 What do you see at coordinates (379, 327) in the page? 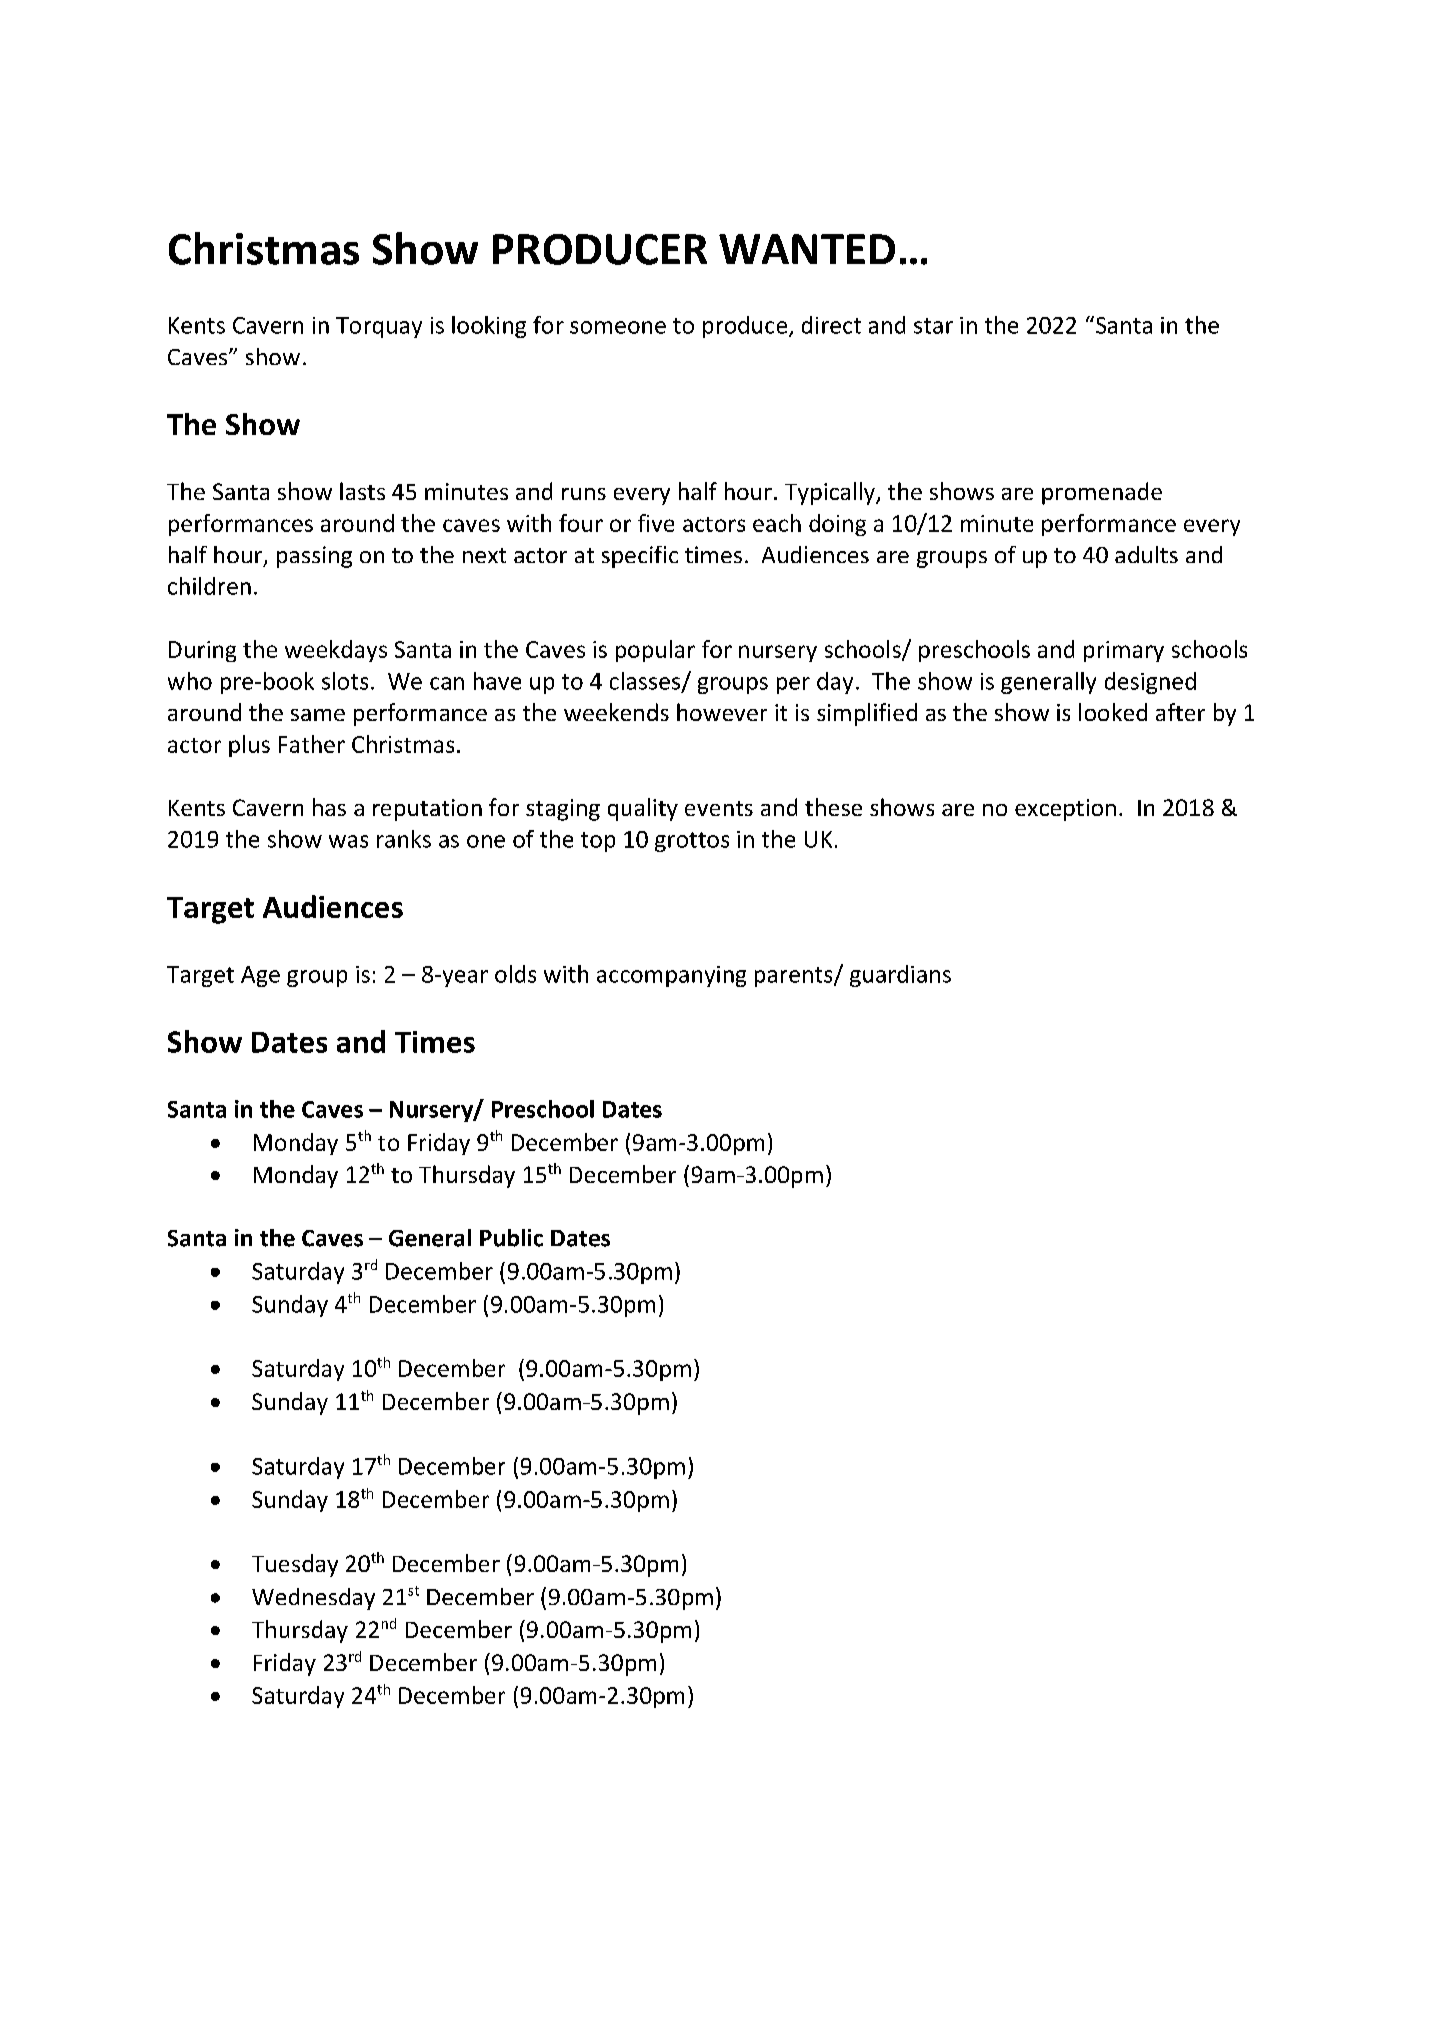
I see `Torquay` at bounding box center [379, 327].
